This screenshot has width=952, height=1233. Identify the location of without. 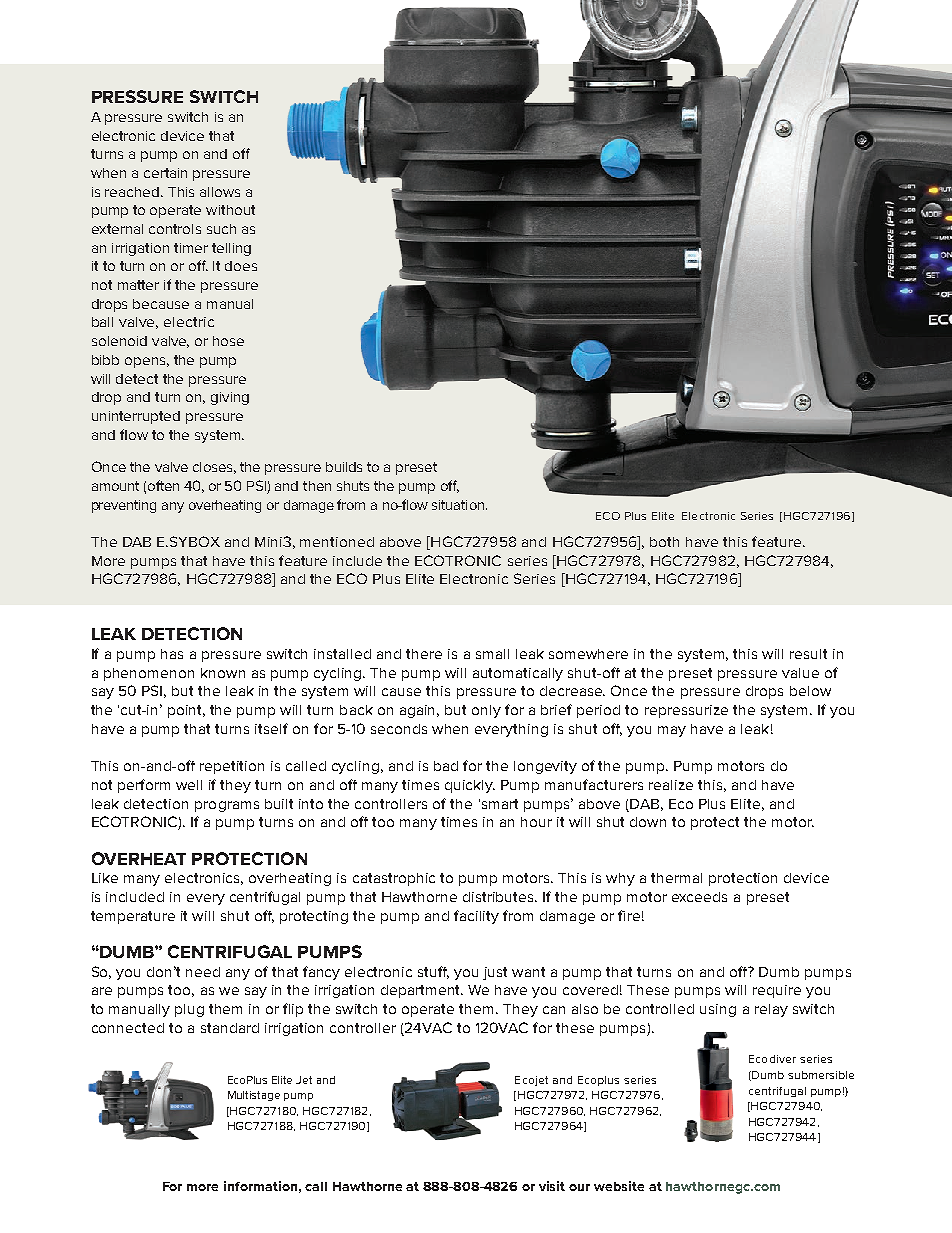
(230, 210).
